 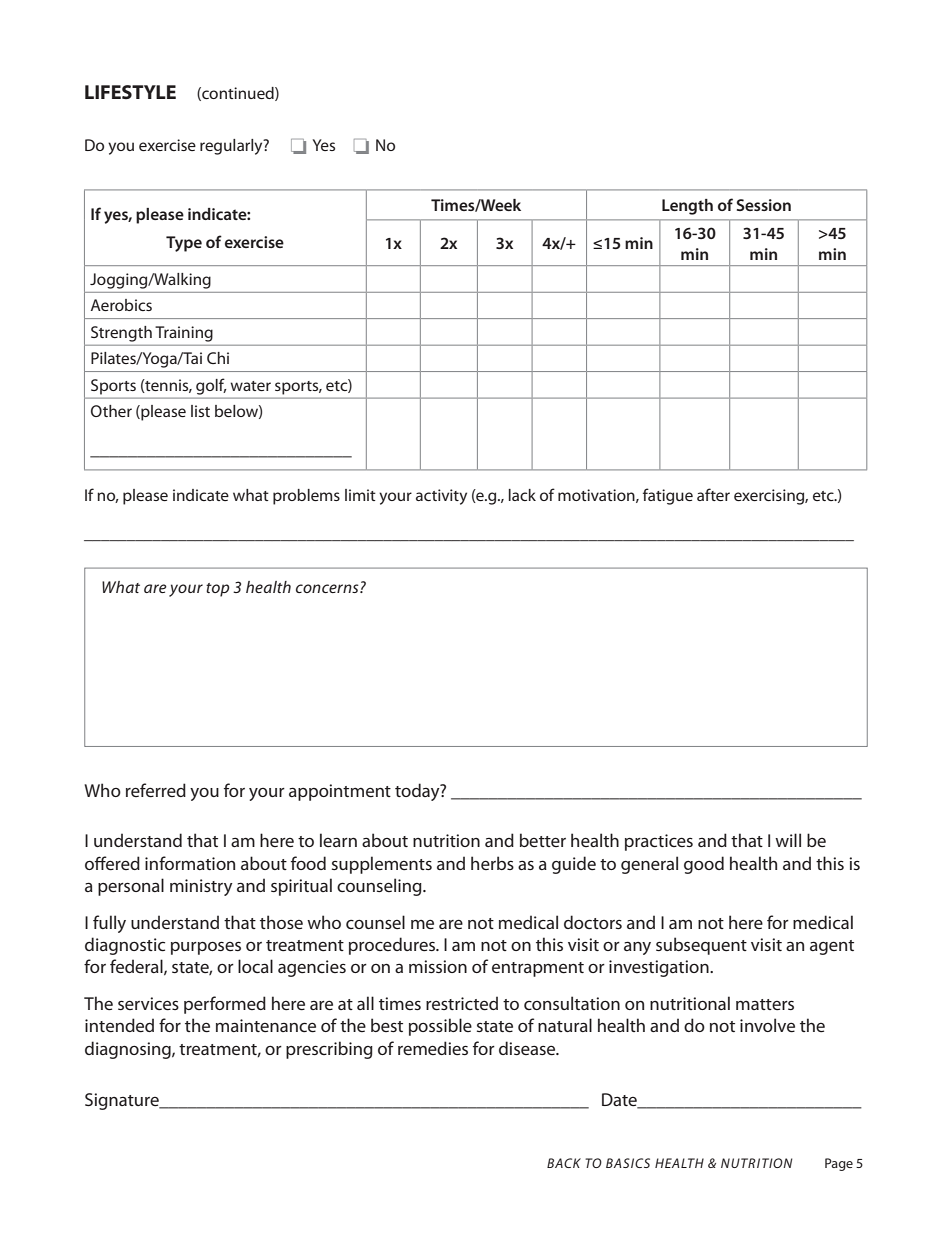 I want to click on Length, so click(x=687, y=207).
